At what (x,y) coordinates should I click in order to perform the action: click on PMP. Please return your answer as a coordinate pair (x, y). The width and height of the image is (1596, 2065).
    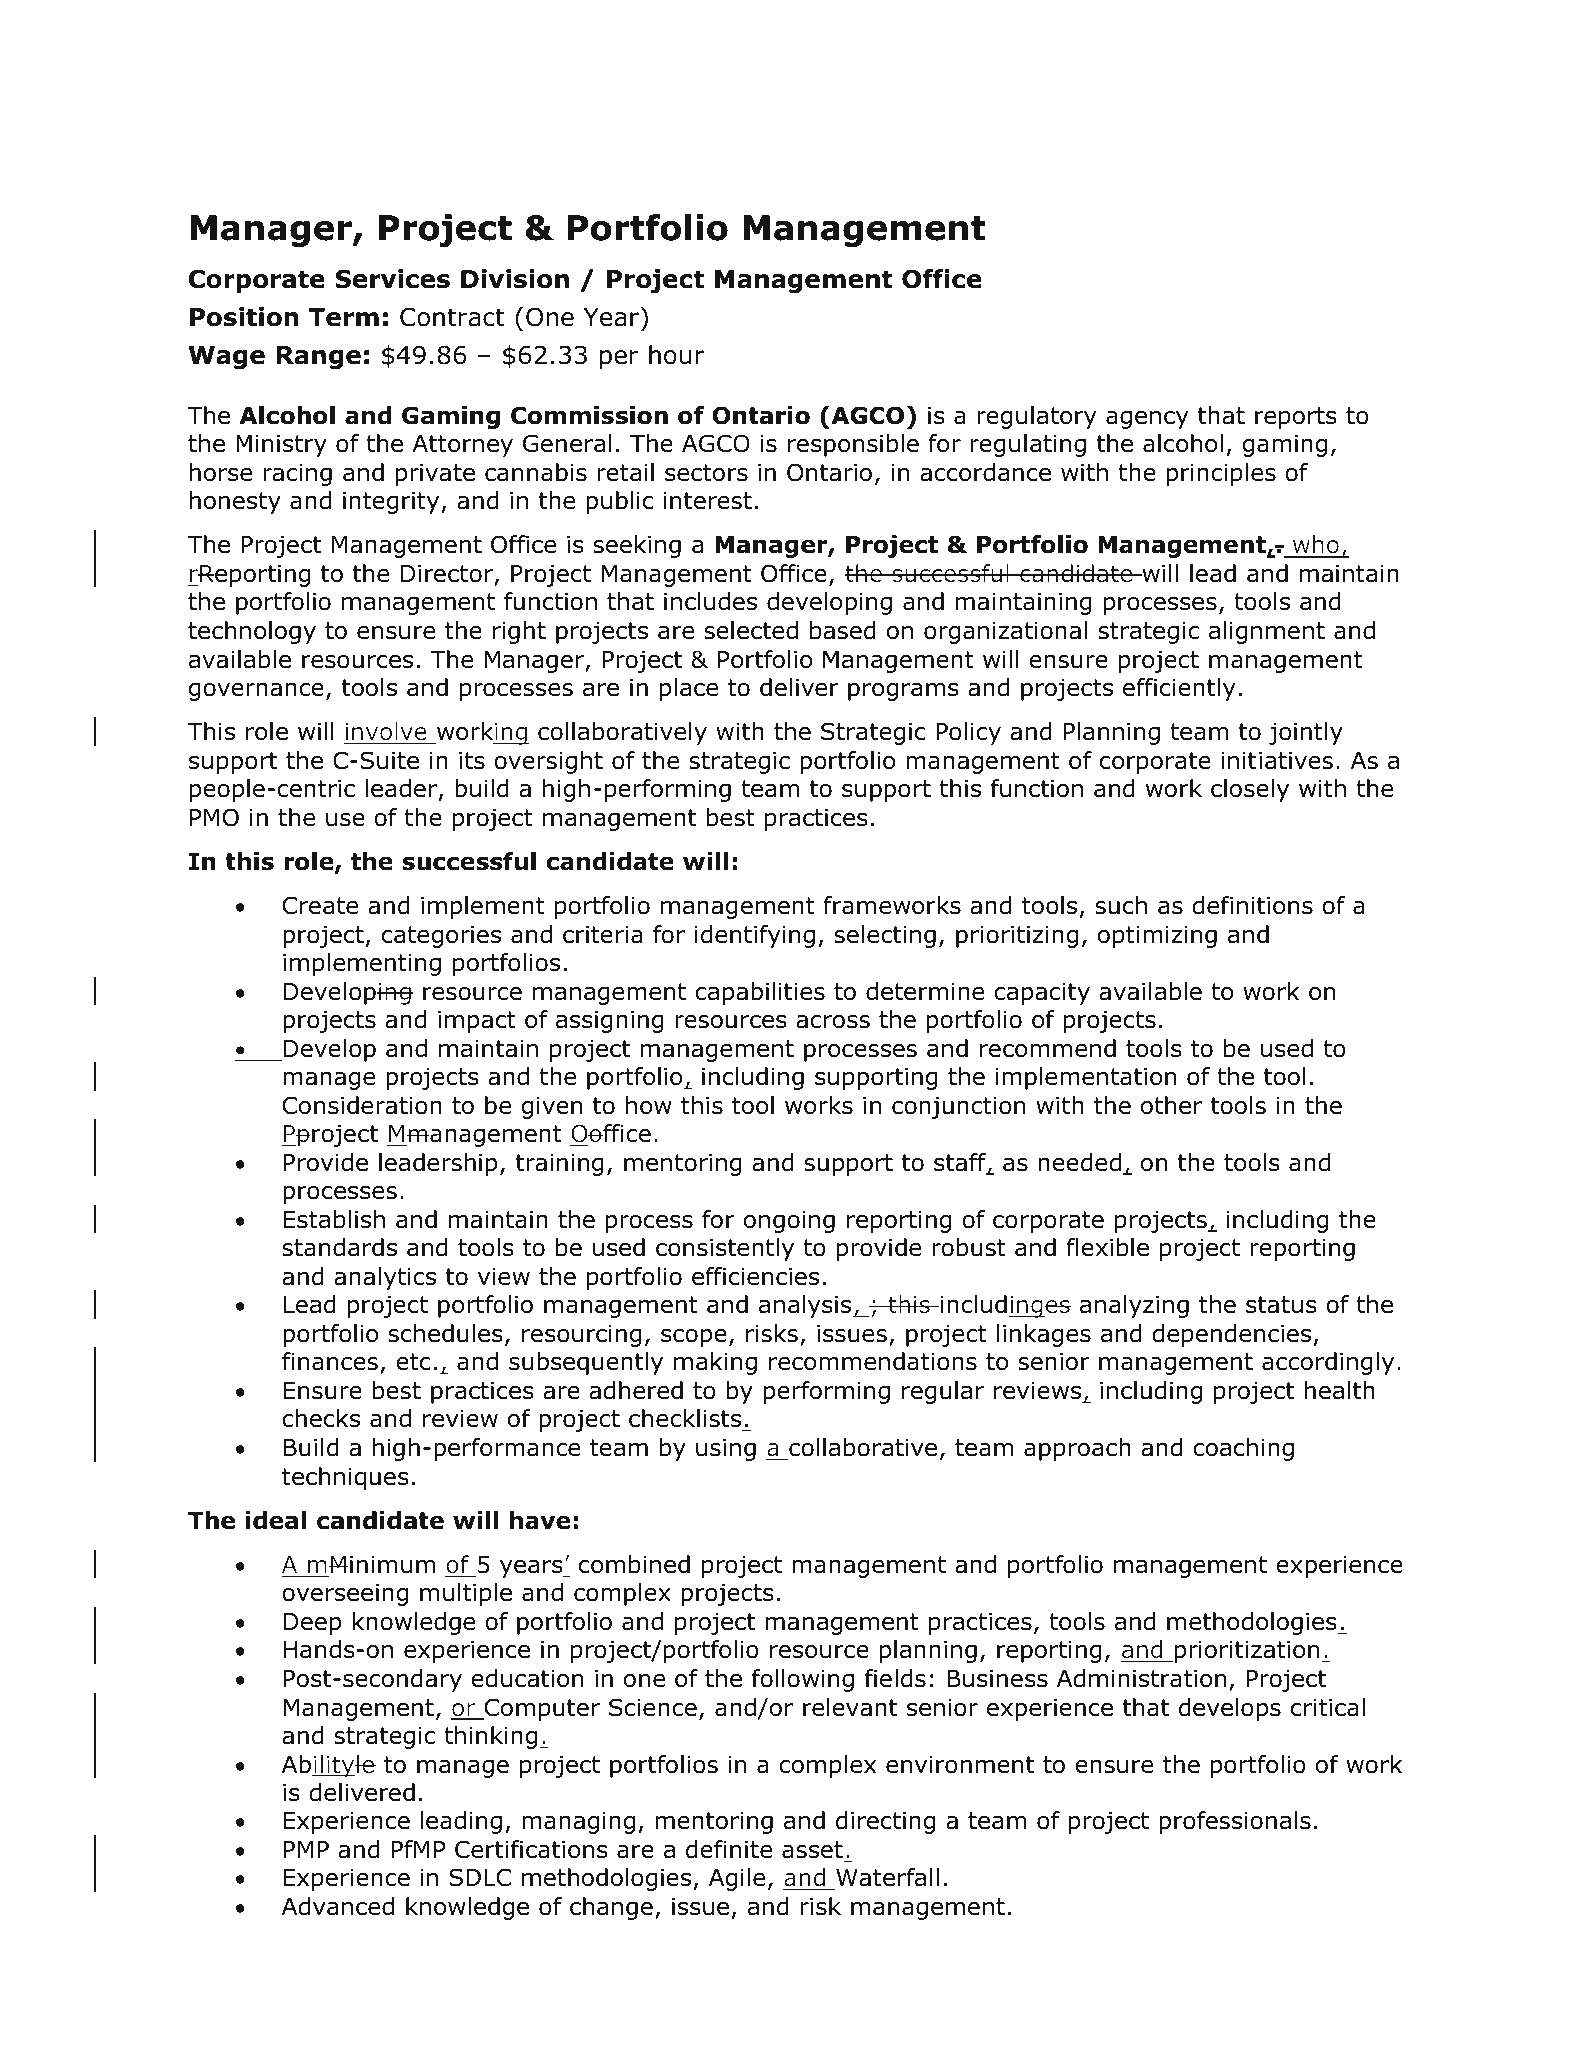
    Looking at the image, I should click on (306, 1849).
